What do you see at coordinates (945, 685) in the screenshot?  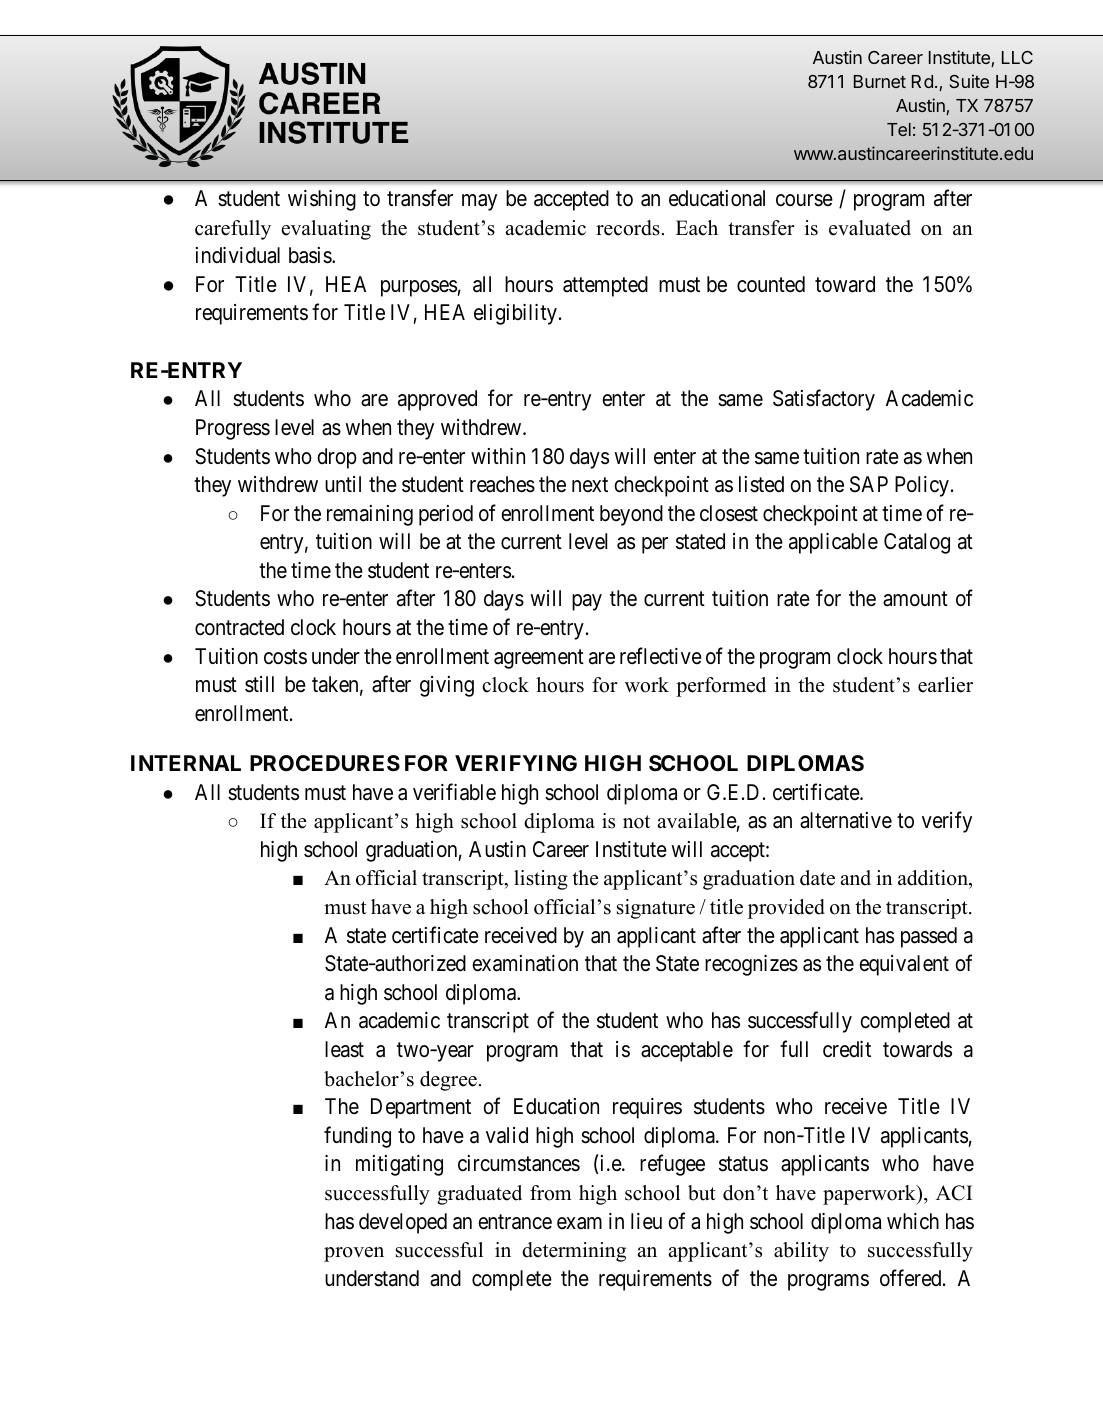 I see `earlier` at bounding box center [945, 685].
